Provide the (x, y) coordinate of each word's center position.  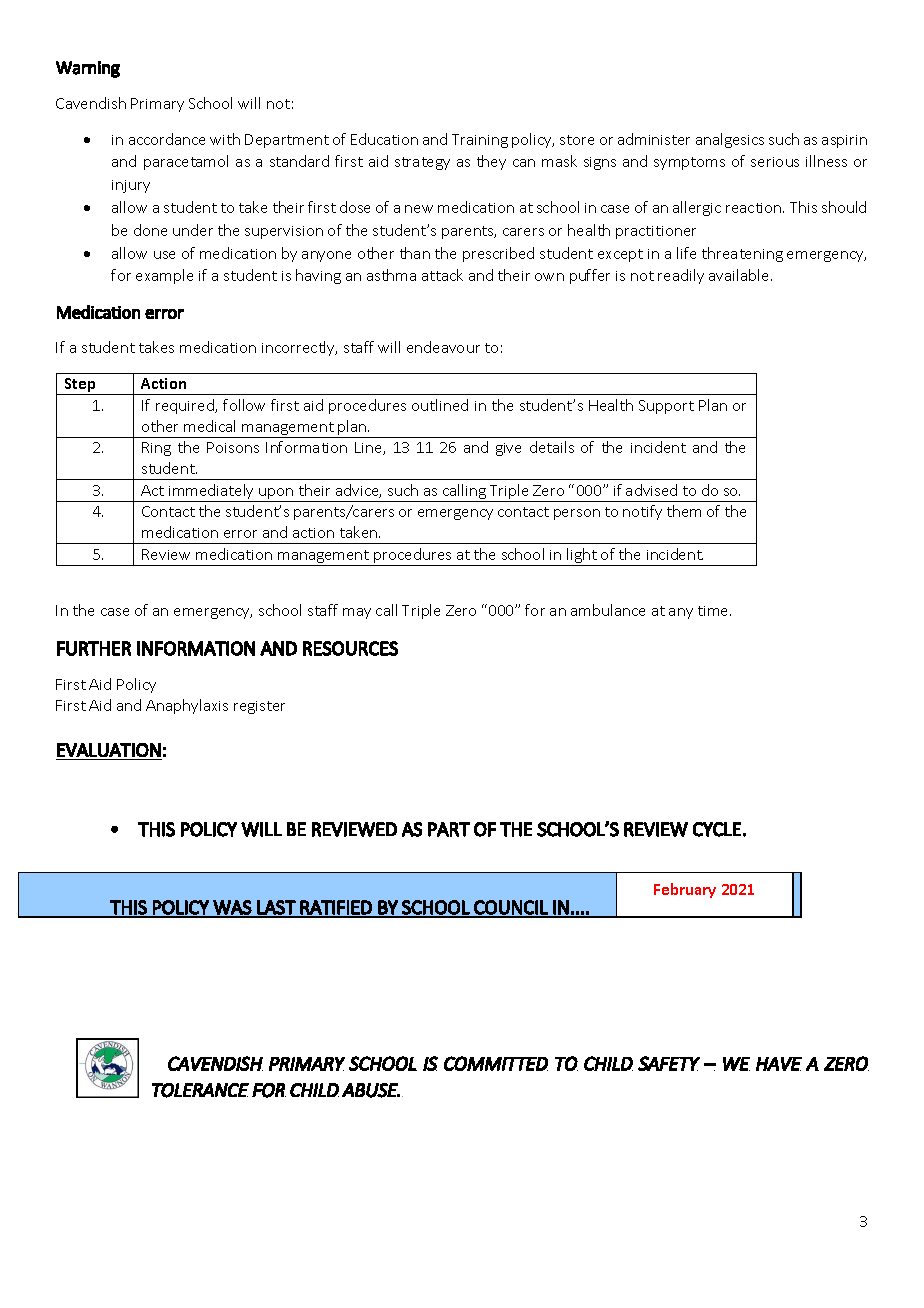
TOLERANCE (200, 1090)
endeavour (443, 347)
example (164, 276)
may (357, 613)
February (685, 890)
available (740, 275)
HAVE (779, 1064)
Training (480, 141)
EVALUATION (109, 750)
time (714, 611)
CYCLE (717, 829)
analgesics (730, 140)
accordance (167, 139)
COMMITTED (496, 1063)
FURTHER (94, 648)
